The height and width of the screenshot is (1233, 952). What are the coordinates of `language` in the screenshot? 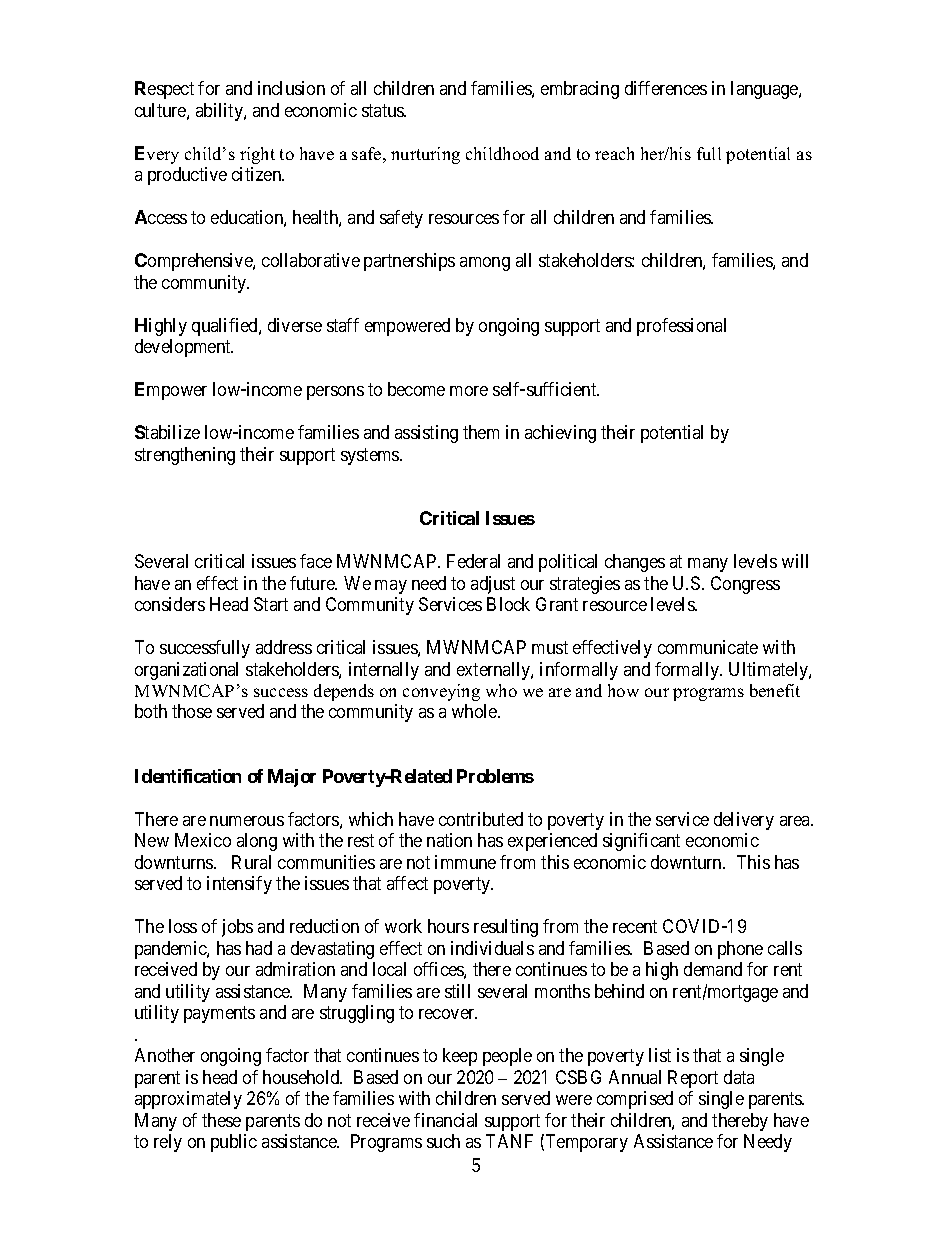 It's located at (765, 90).
